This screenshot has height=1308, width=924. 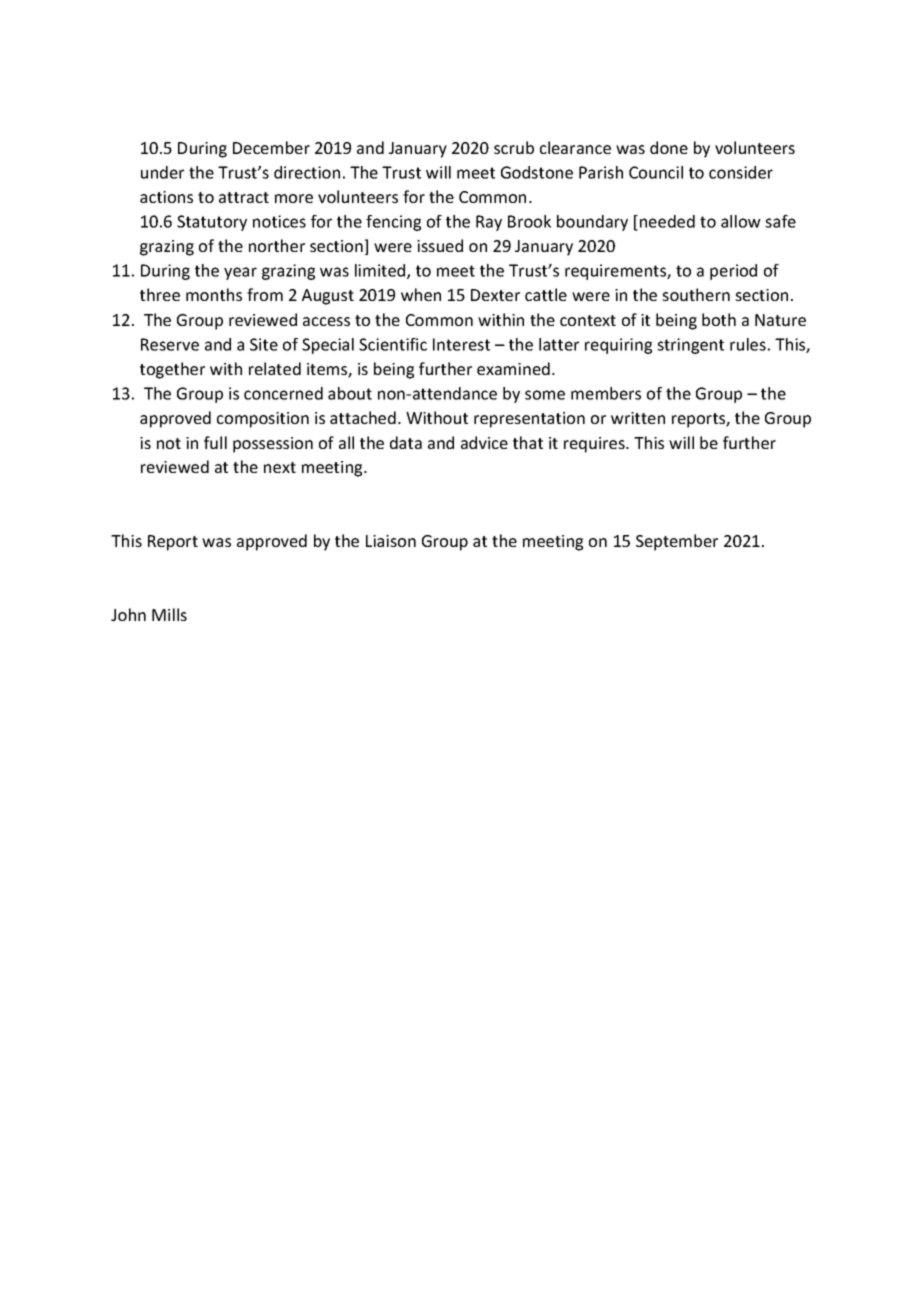 I want to click on scrub, so click(x=514, y=147).
